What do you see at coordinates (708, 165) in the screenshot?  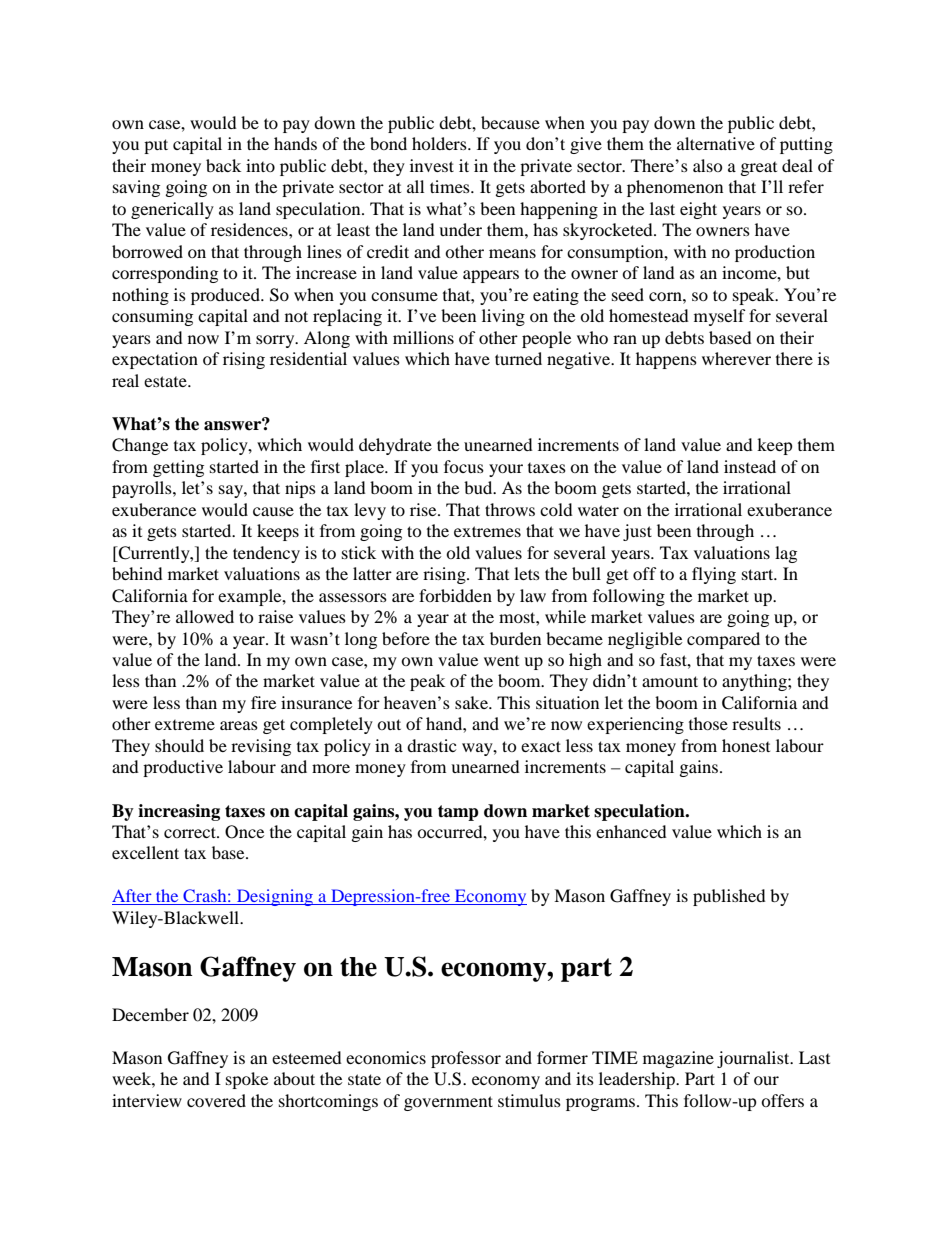 I see `also` at bounding box center [708, 165].
